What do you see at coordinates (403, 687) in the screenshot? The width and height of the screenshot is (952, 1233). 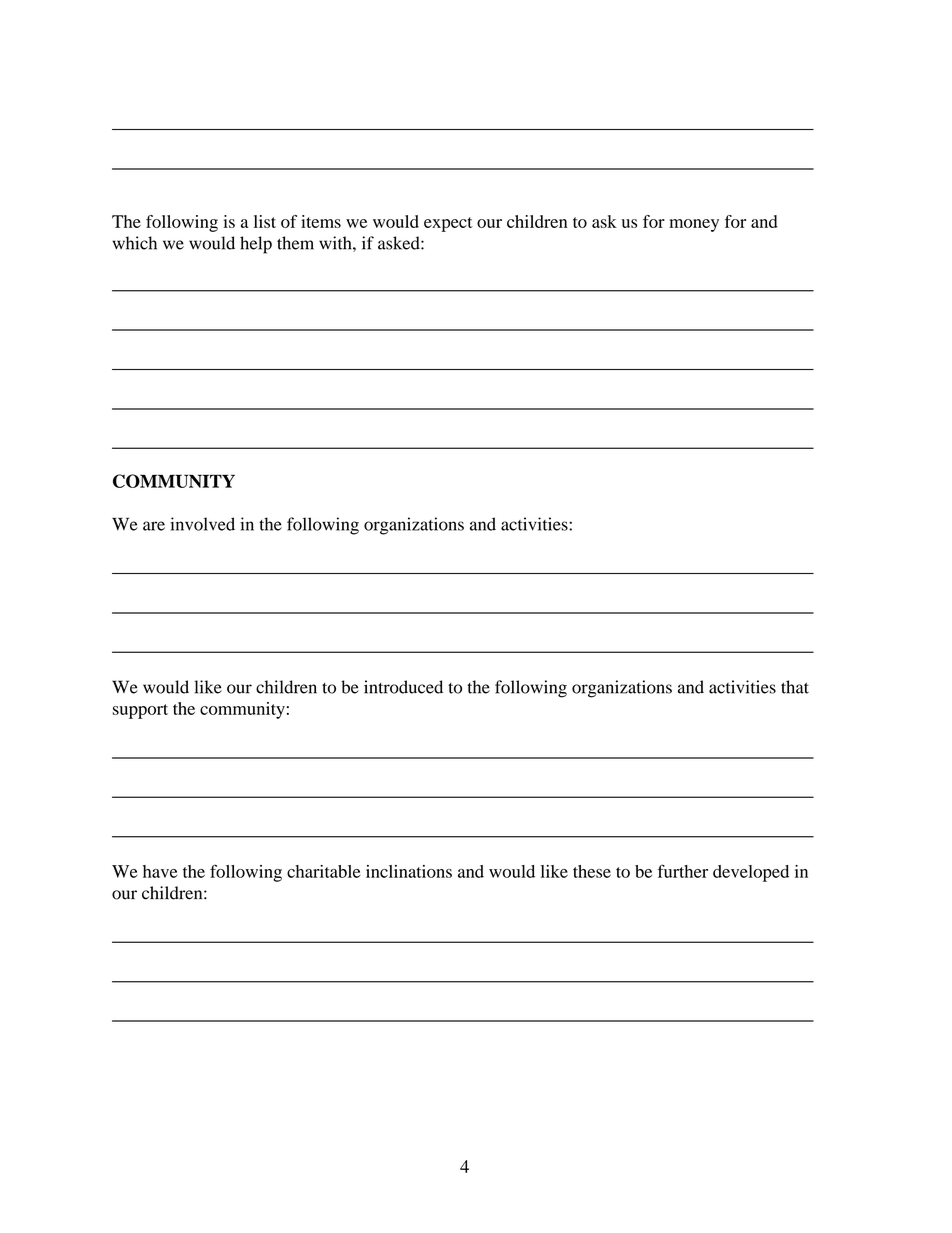 I see `introduced` at bounding box center [403, 687].
